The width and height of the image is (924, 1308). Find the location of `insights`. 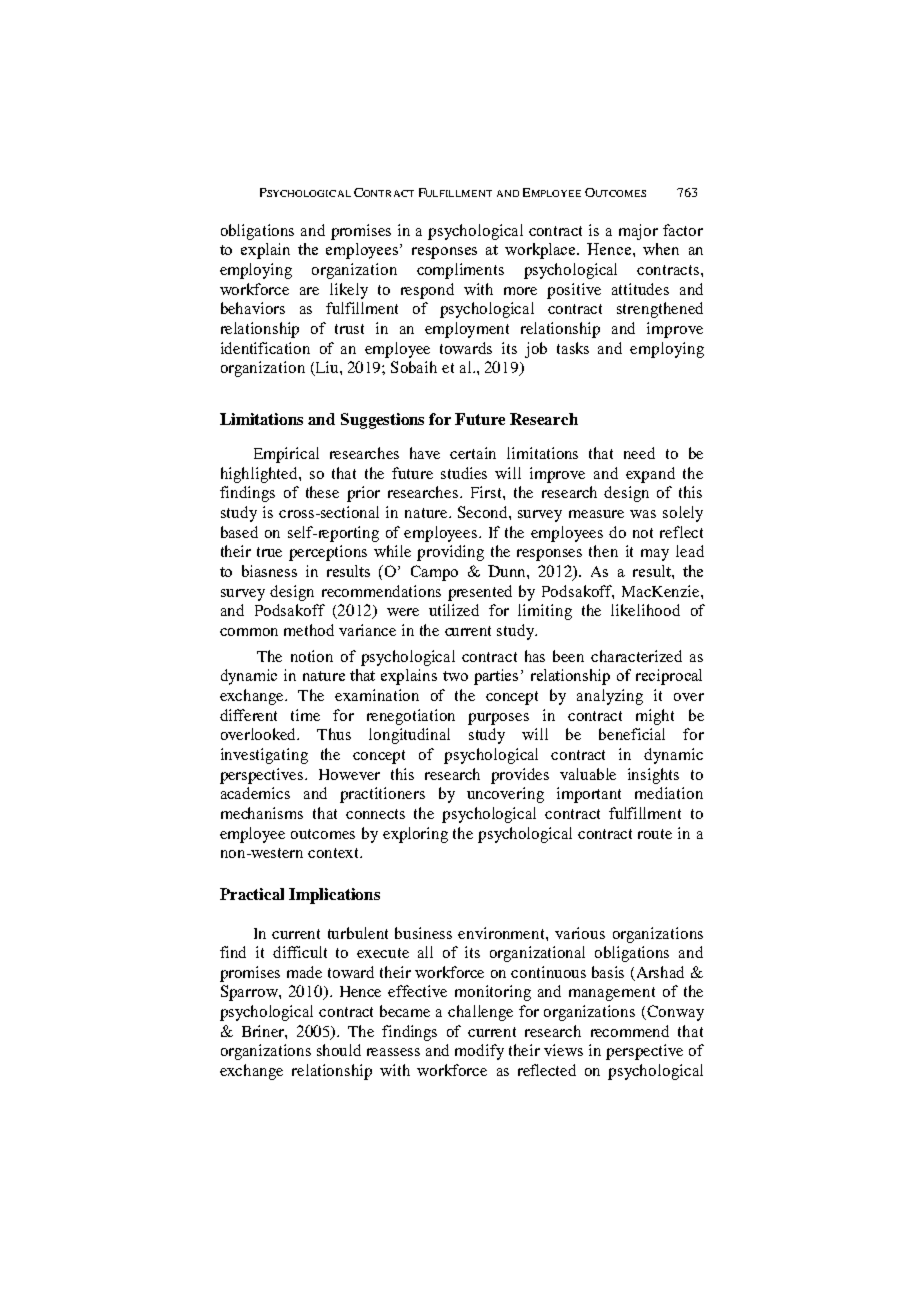

insights is located at coordinates (653, 776).
